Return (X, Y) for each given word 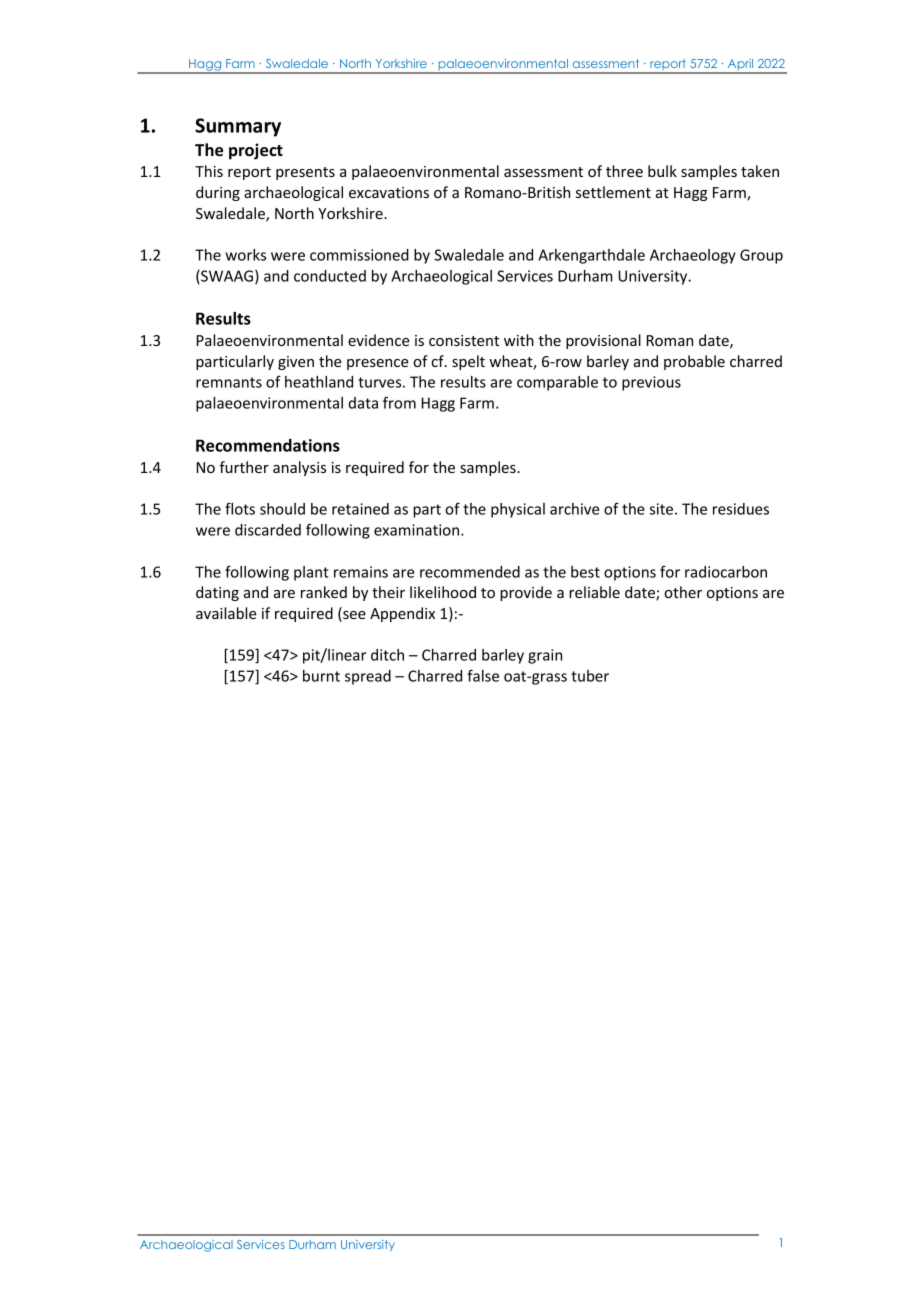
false (483, 675)
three (624, 171)
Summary (238, 127)
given (296, 363)
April (740, 66)
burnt (321, 676)
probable (694, 362)
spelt (468, 362)
